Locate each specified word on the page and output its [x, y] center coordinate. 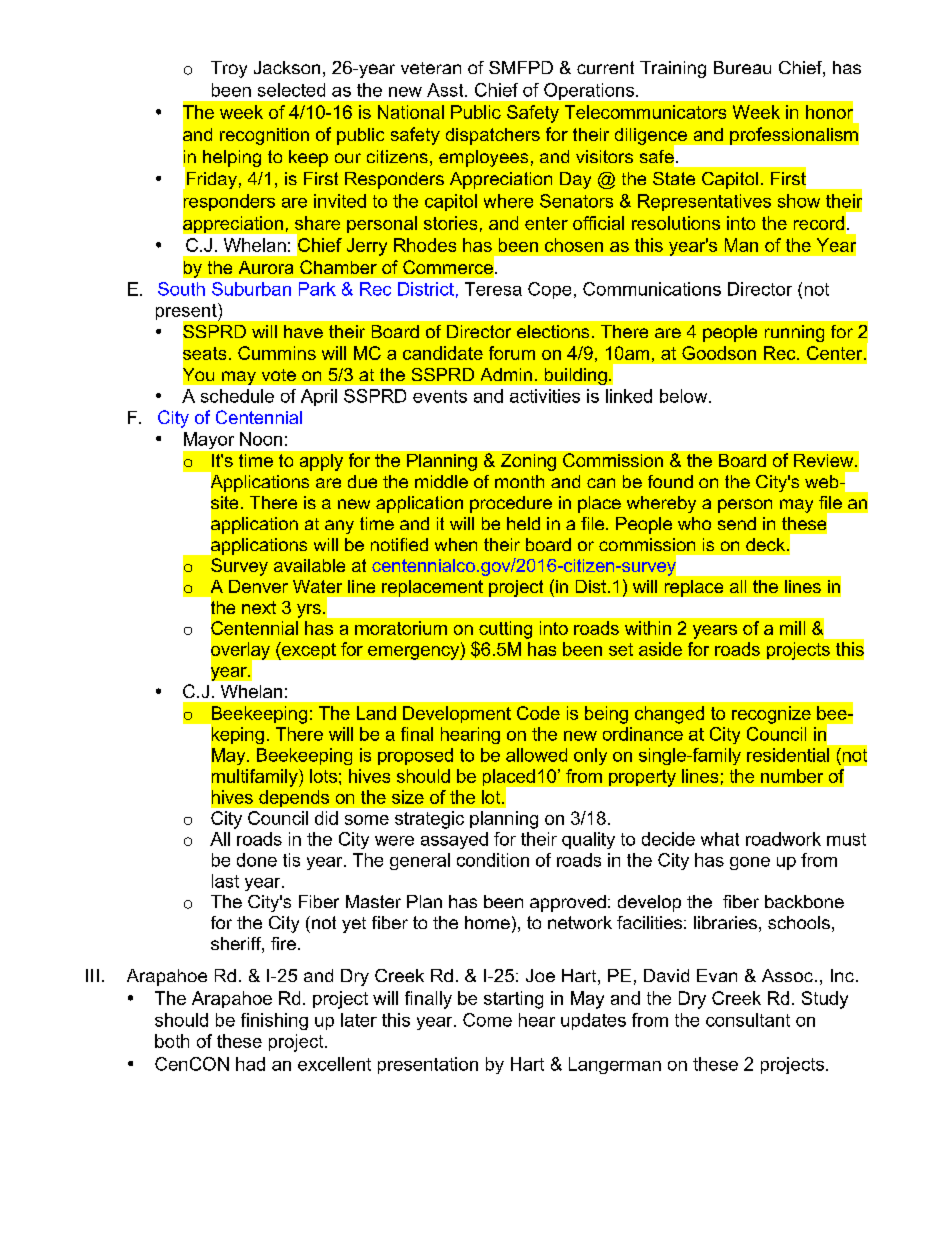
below [685, 396]
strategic [429, 820]
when [456, 544]
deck [765, 544]
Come [487, 1020]
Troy [229, 69]
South [181, 289]
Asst [446, 90]
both [172, 1041]
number [792, 776]
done [257, 860]
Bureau [742, 67]
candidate [443, 353]
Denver [258, 586]
